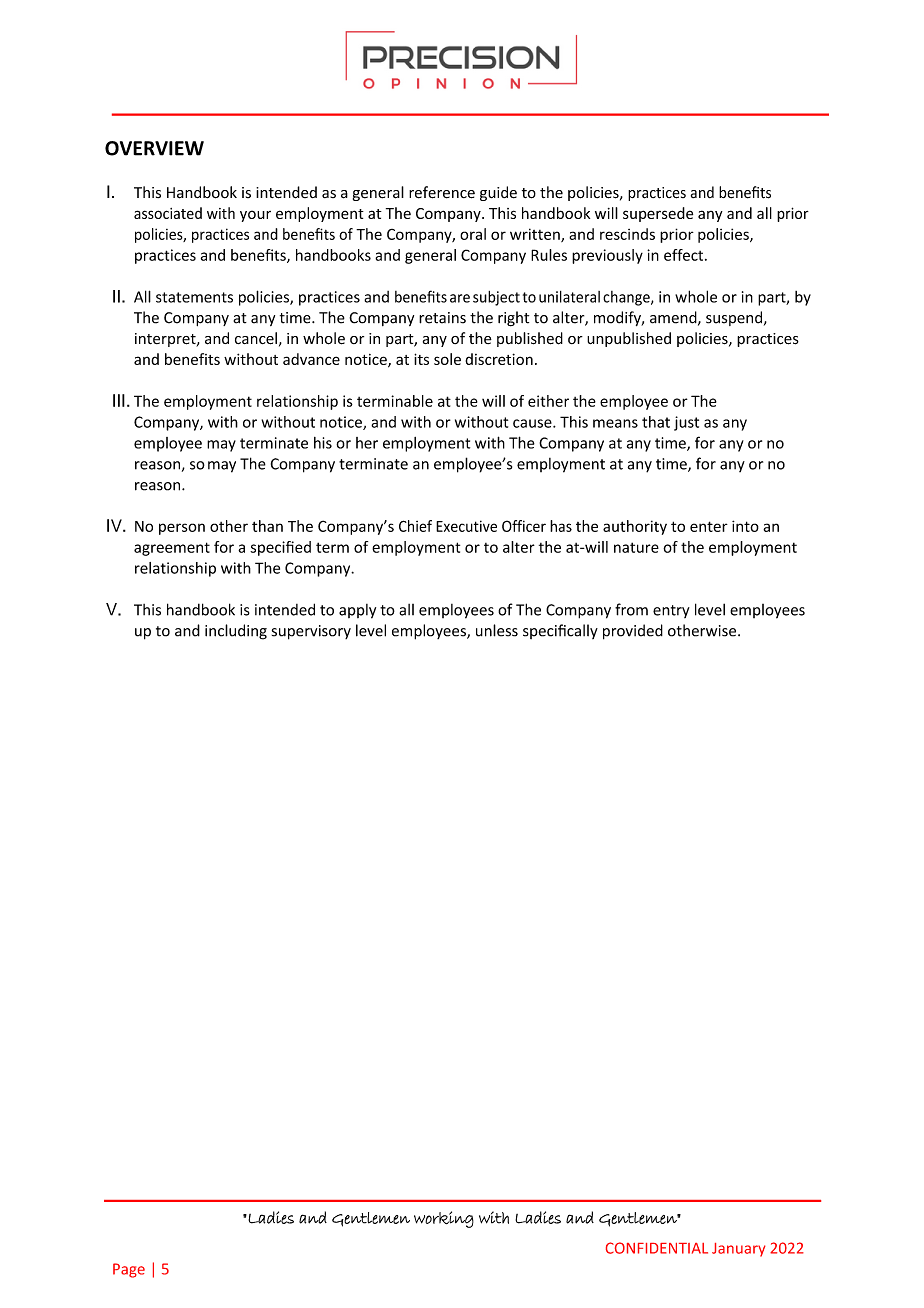 The width and height of the image is (924, 1308). I want to click on CONFIDENTIAL, so click(657, 1248).
